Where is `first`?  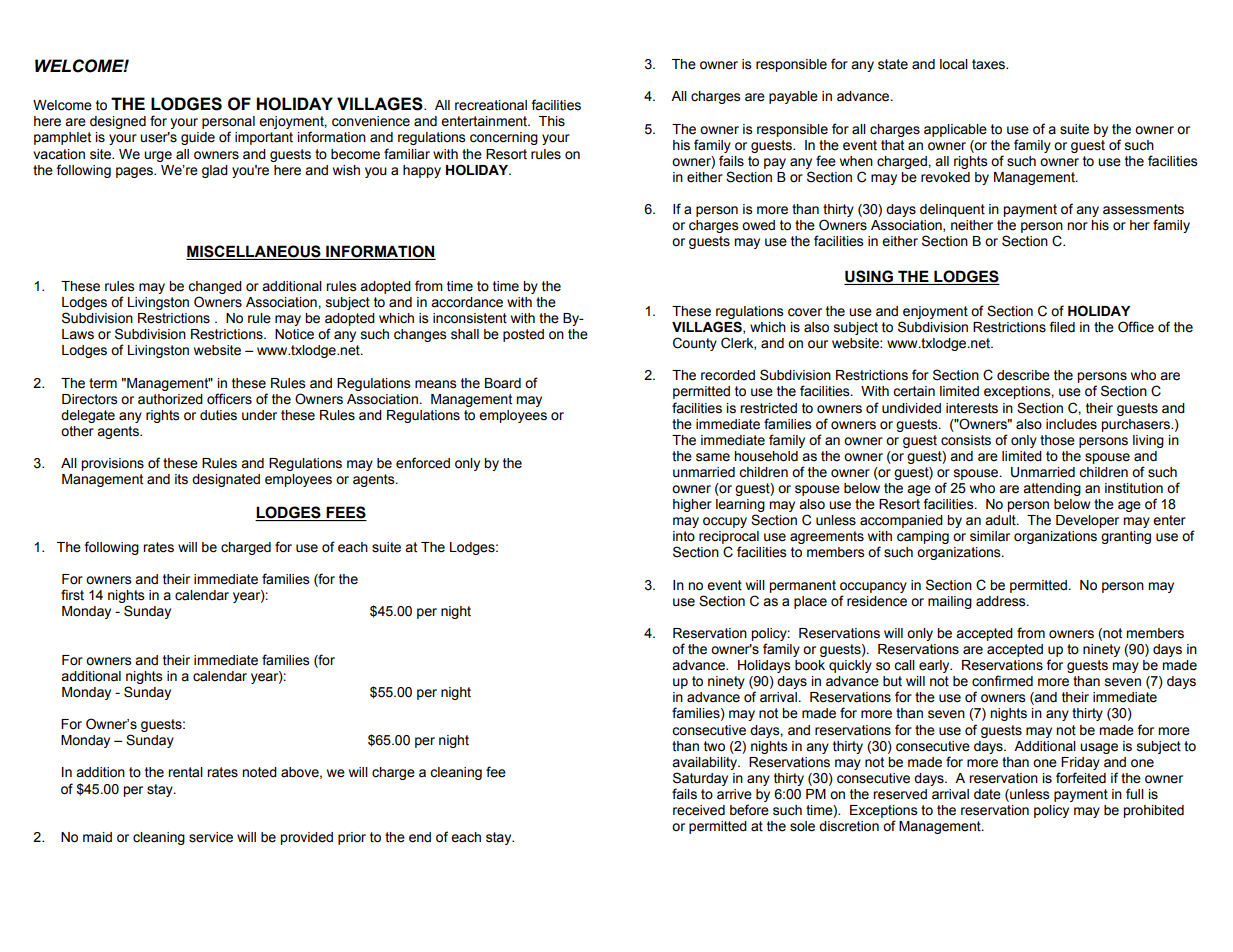
first is located at coordinates (72, 595).
